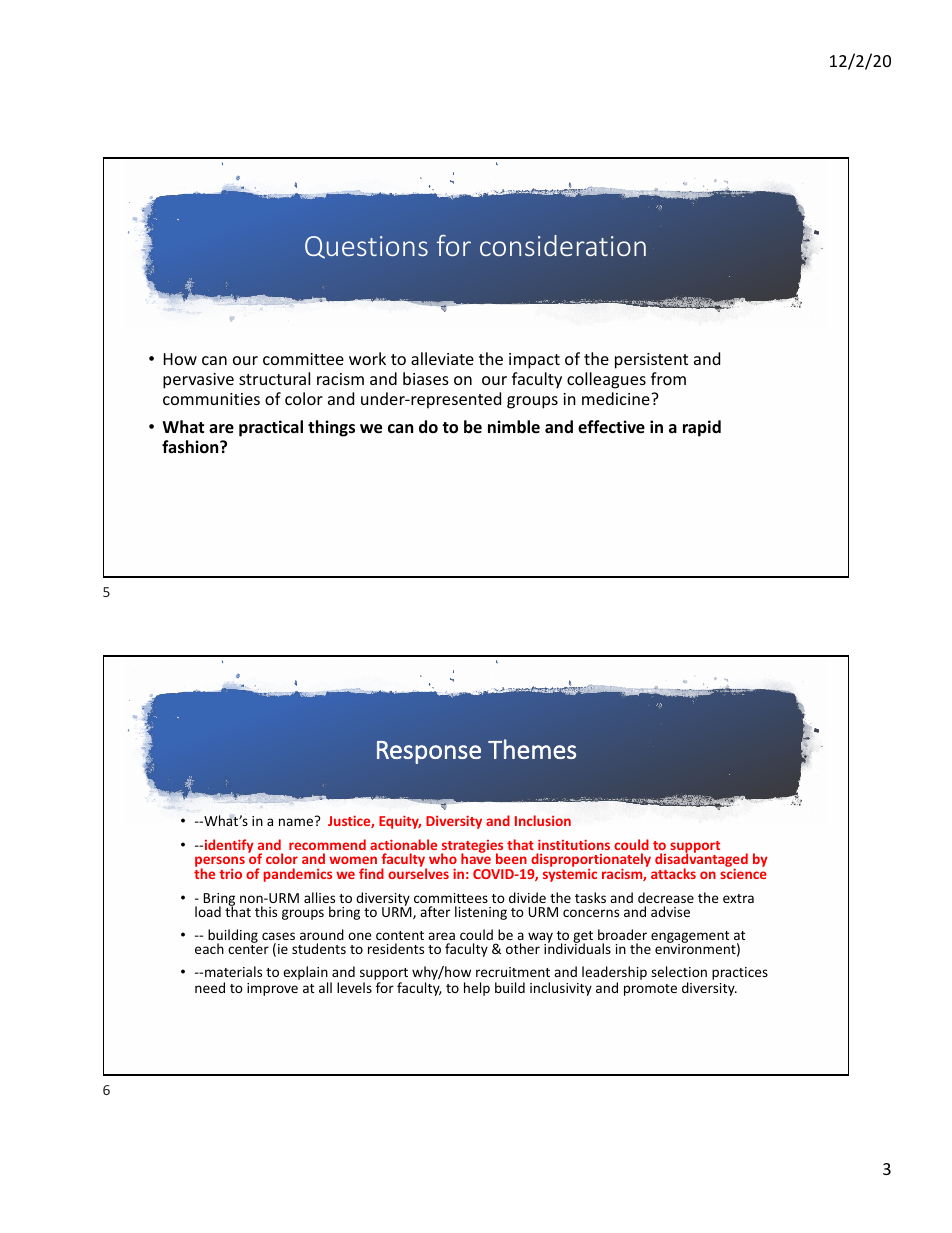 This page has height=1233, width=952. I want to click on consideration, so click(563, 245).
